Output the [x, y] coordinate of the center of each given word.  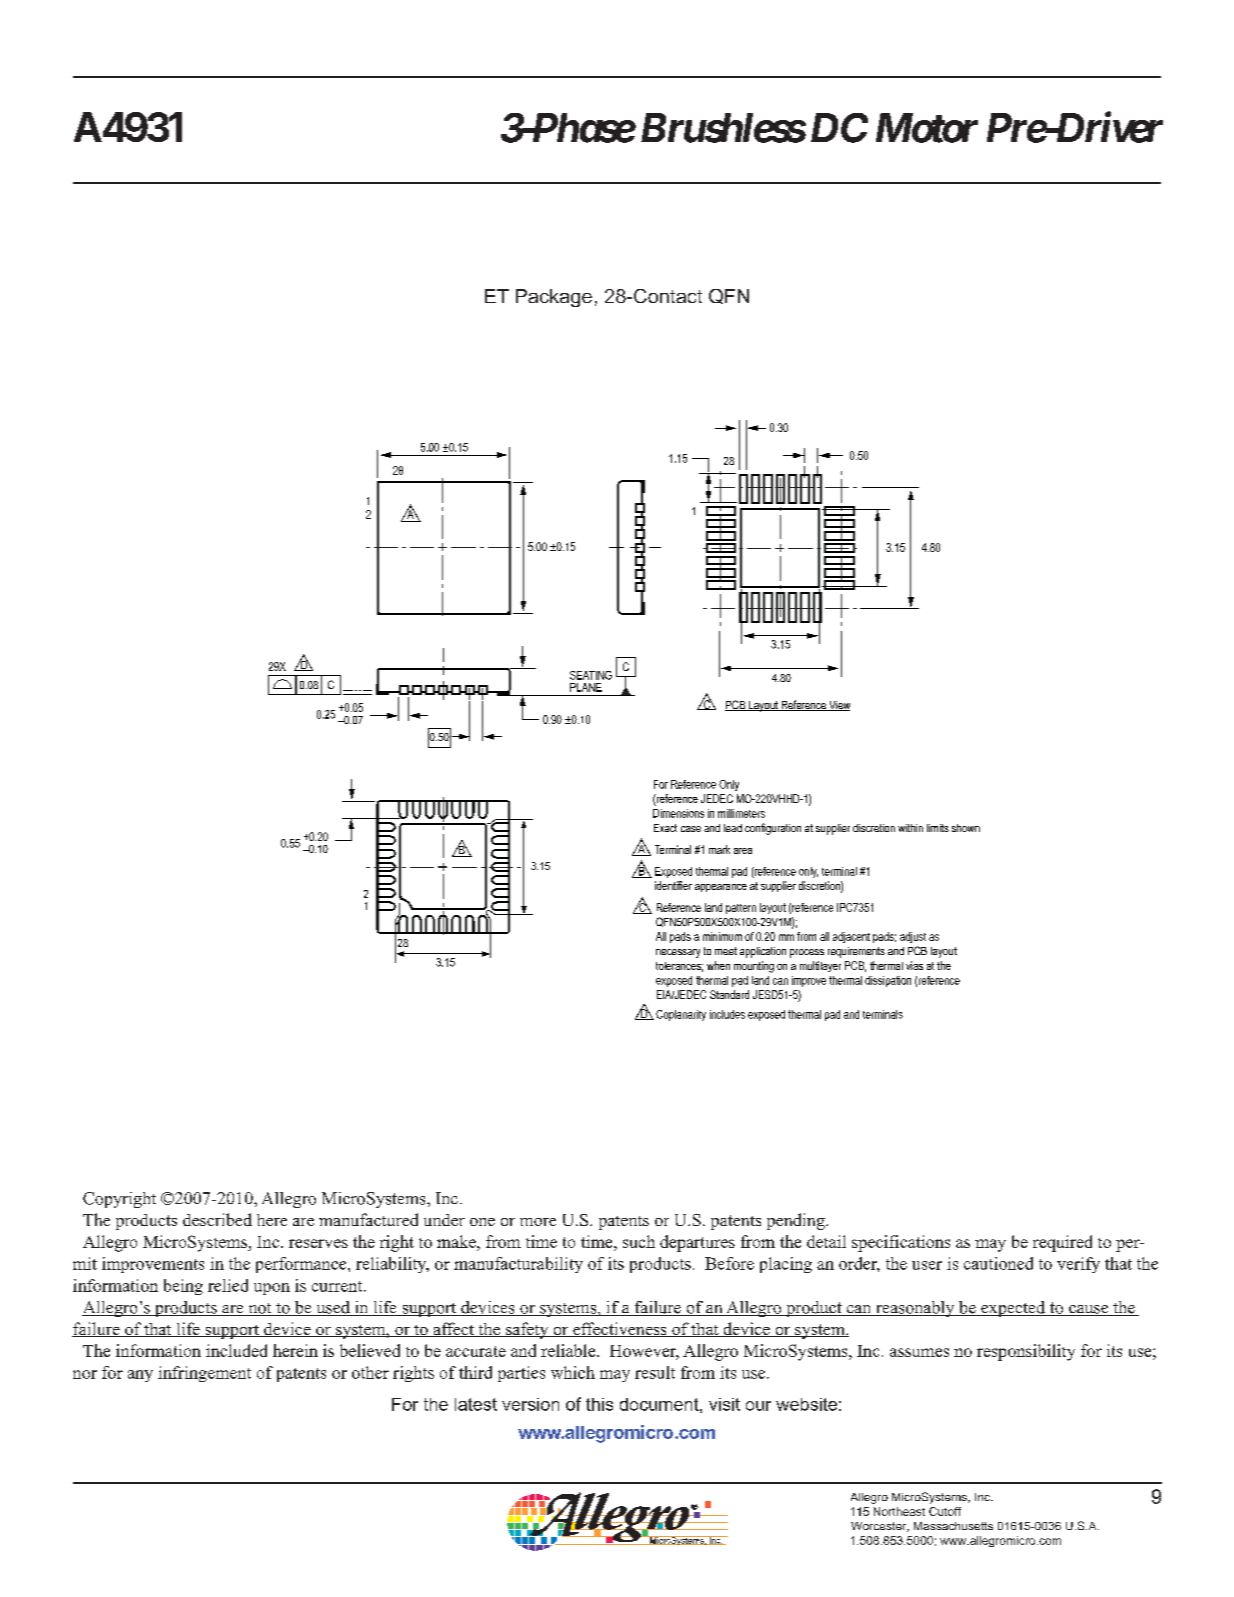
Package [554, 298]
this [599, 1404]
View [838, 706]
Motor [927, 128]
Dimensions [678, 813]
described [217, 1219]
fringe [193, 1374]
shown [966, 828]
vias [914, 965]
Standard [729, 994]
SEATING [591, 675]
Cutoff [945, 1511]
